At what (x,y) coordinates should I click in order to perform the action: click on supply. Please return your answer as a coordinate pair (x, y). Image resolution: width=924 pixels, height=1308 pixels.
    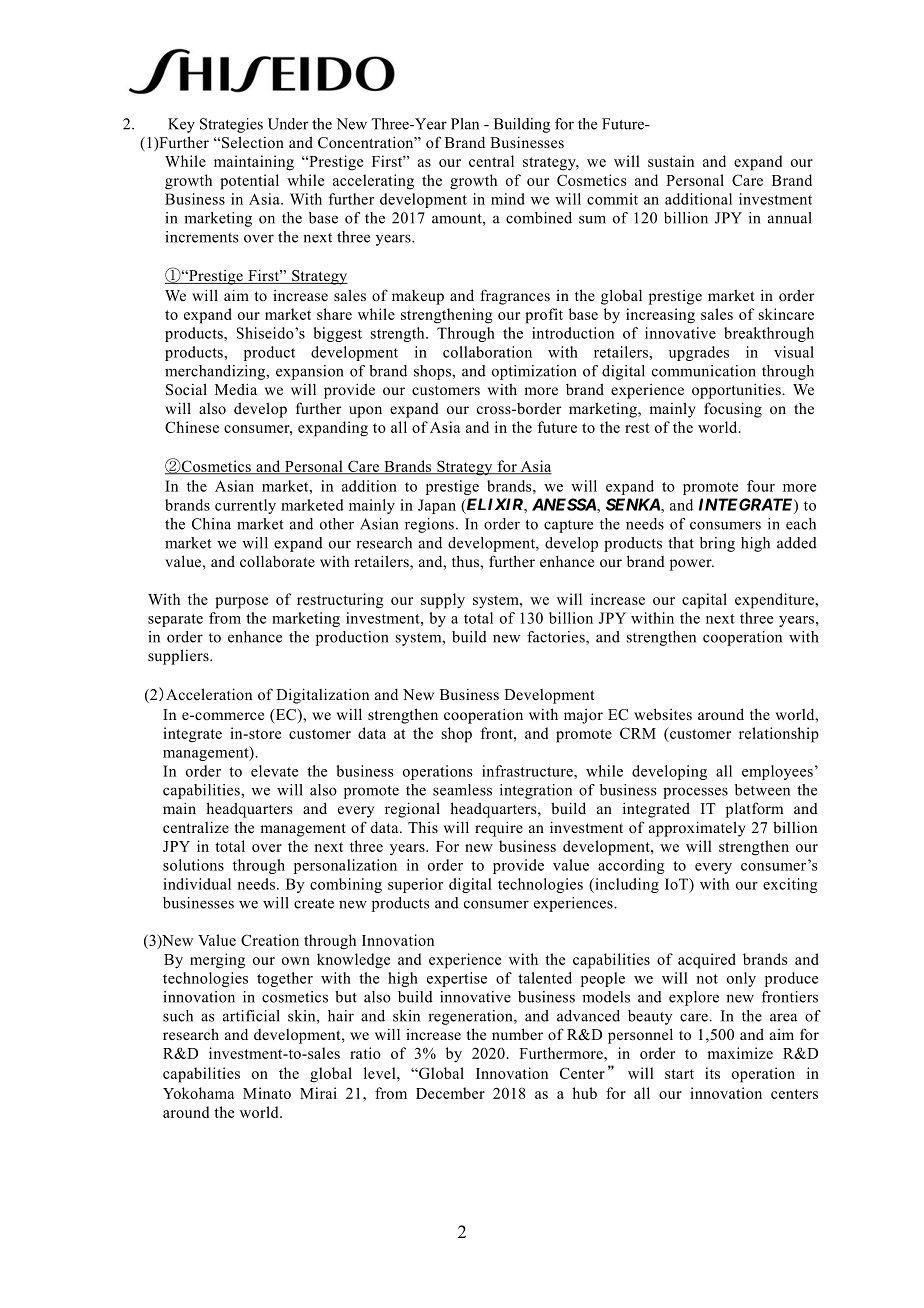
    Looking at the image, I should click on (443, 601).
